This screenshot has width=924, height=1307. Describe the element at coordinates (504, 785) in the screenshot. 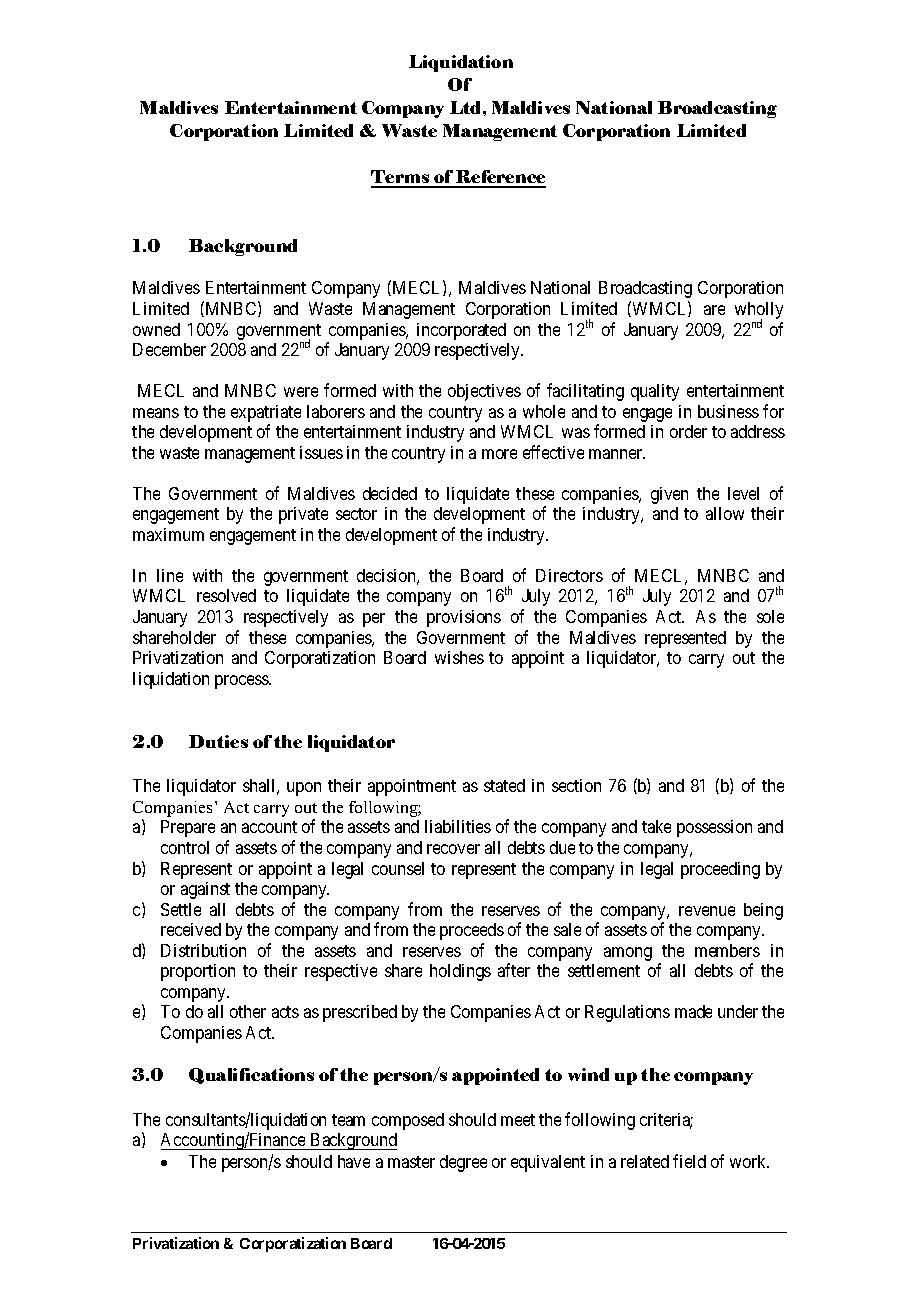

I see `stated` at that location.
